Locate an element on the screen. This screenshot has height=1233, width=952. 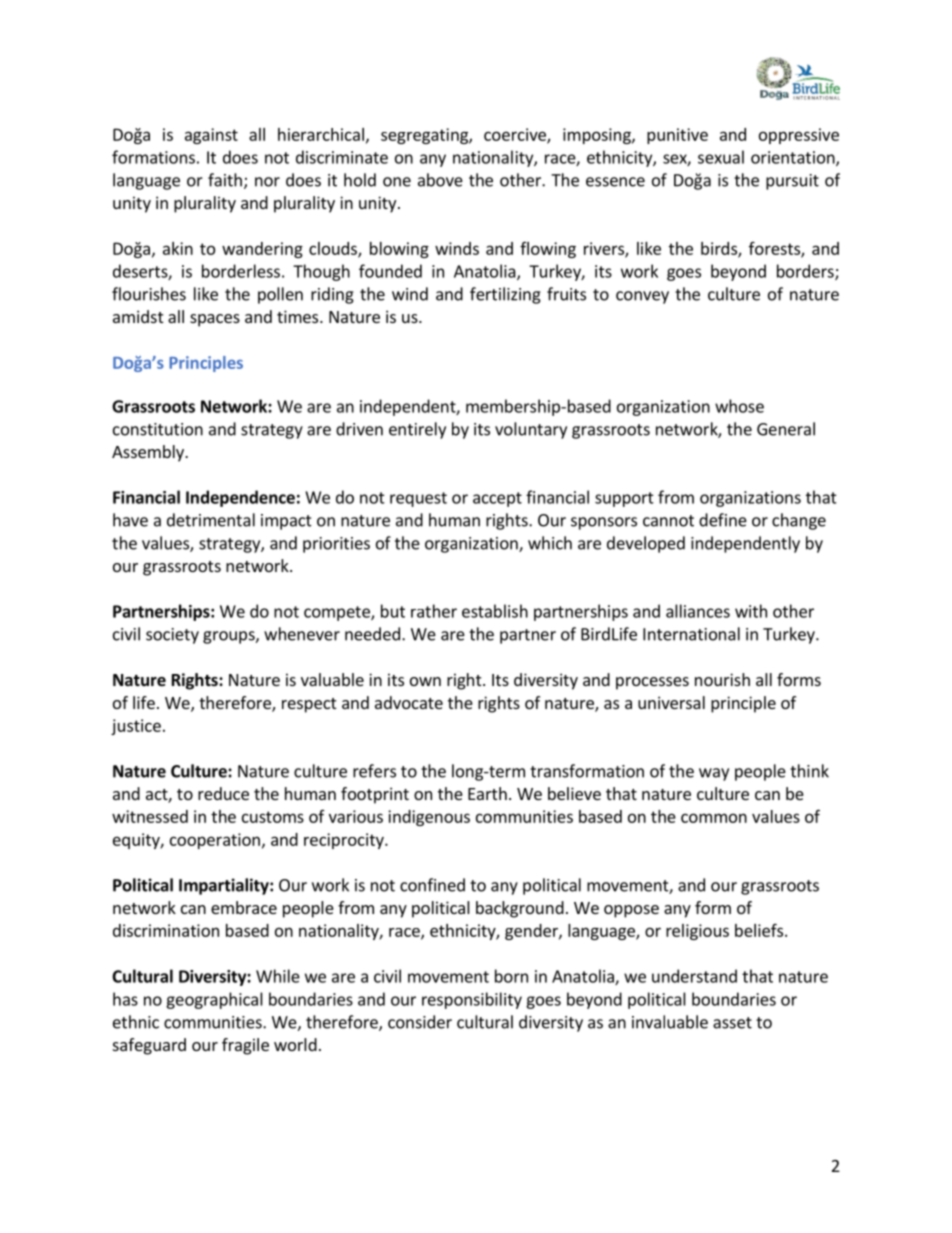
responsibility is located at coordinates (472, 1000).
